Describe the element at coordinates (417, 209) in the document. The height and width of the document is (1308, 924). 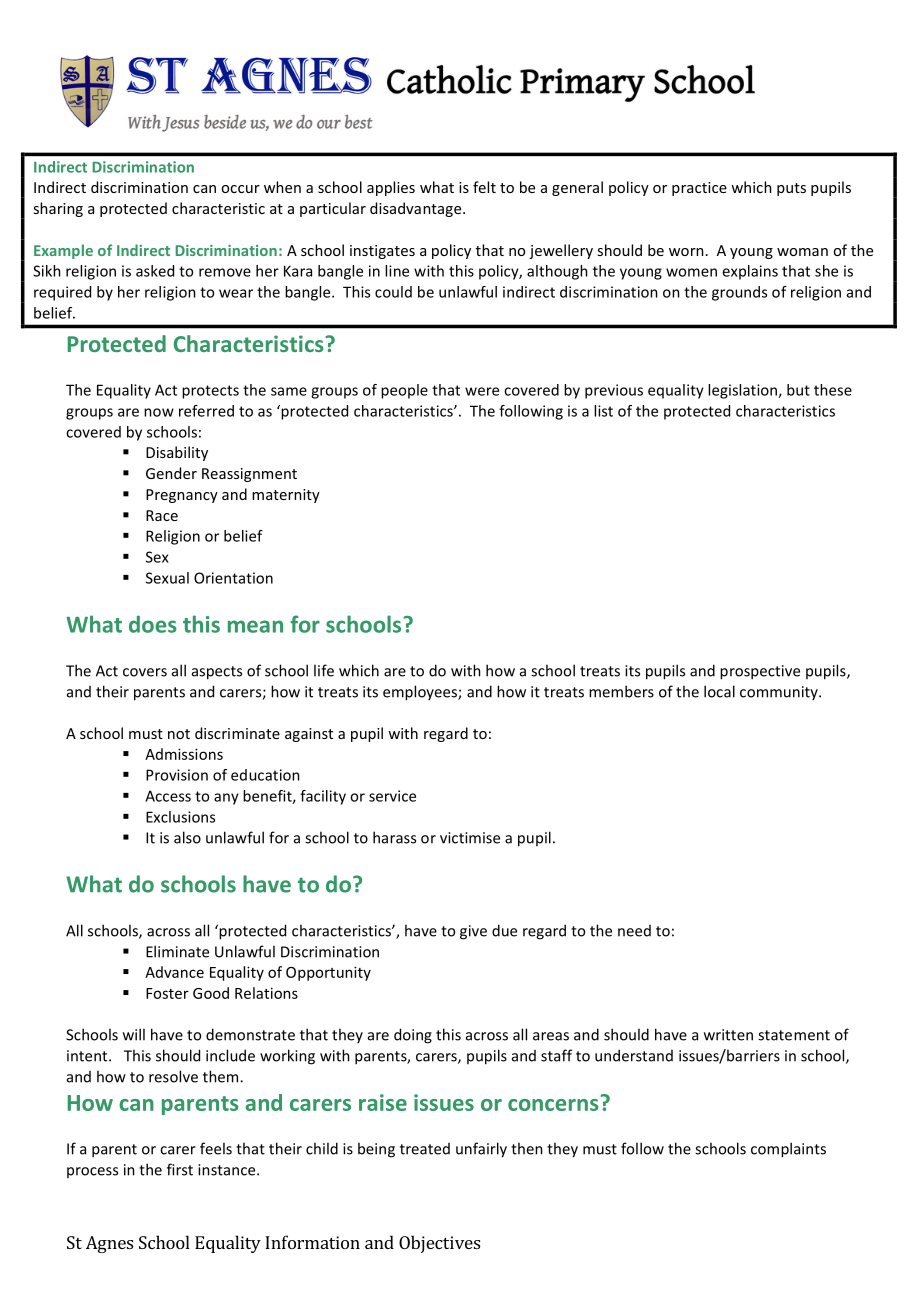
I see `disadvantage` at that location.
